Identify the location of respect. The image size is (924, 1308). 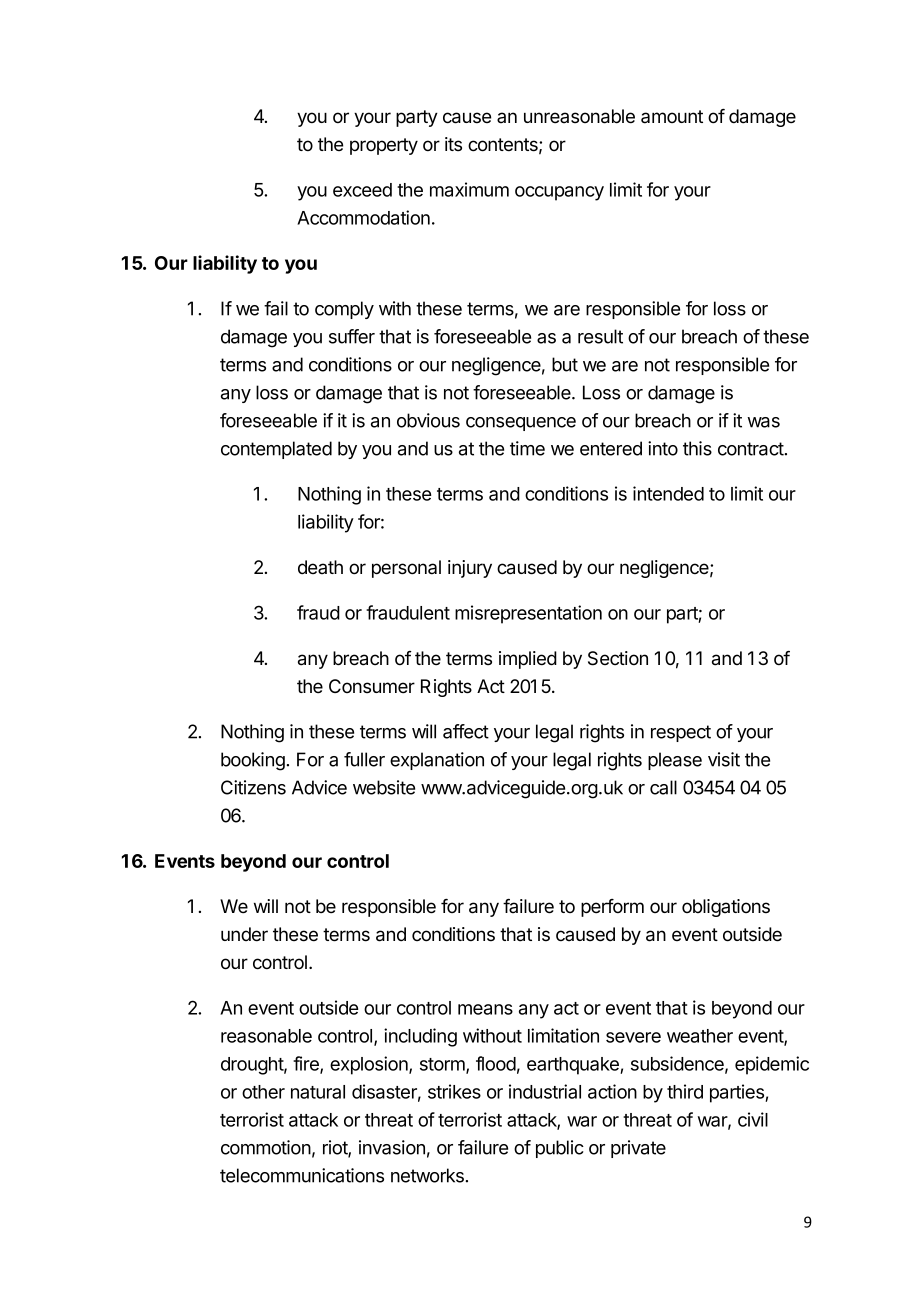
(681, 733).
